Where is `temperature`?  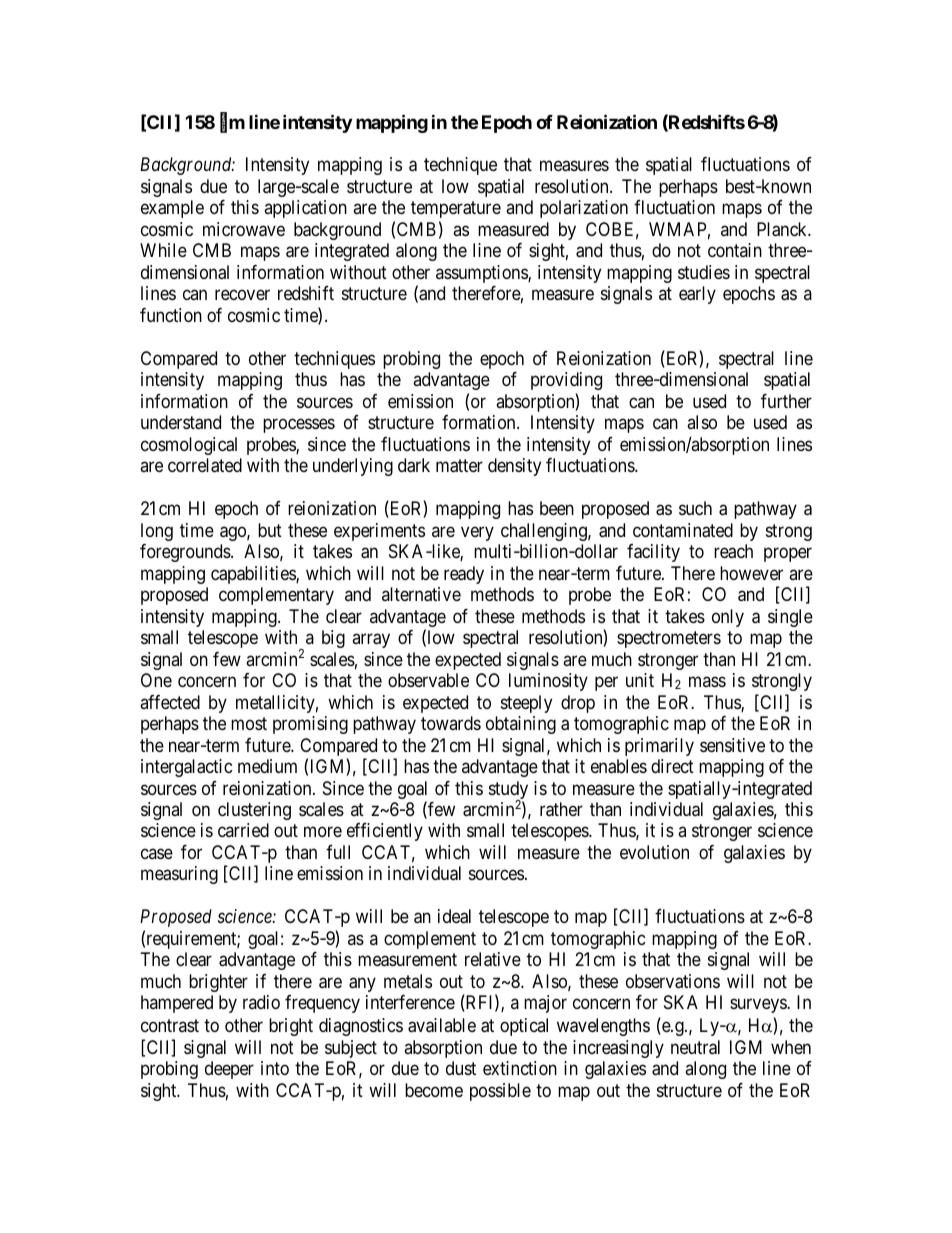 temperature is located at coordinates (456, 210).
